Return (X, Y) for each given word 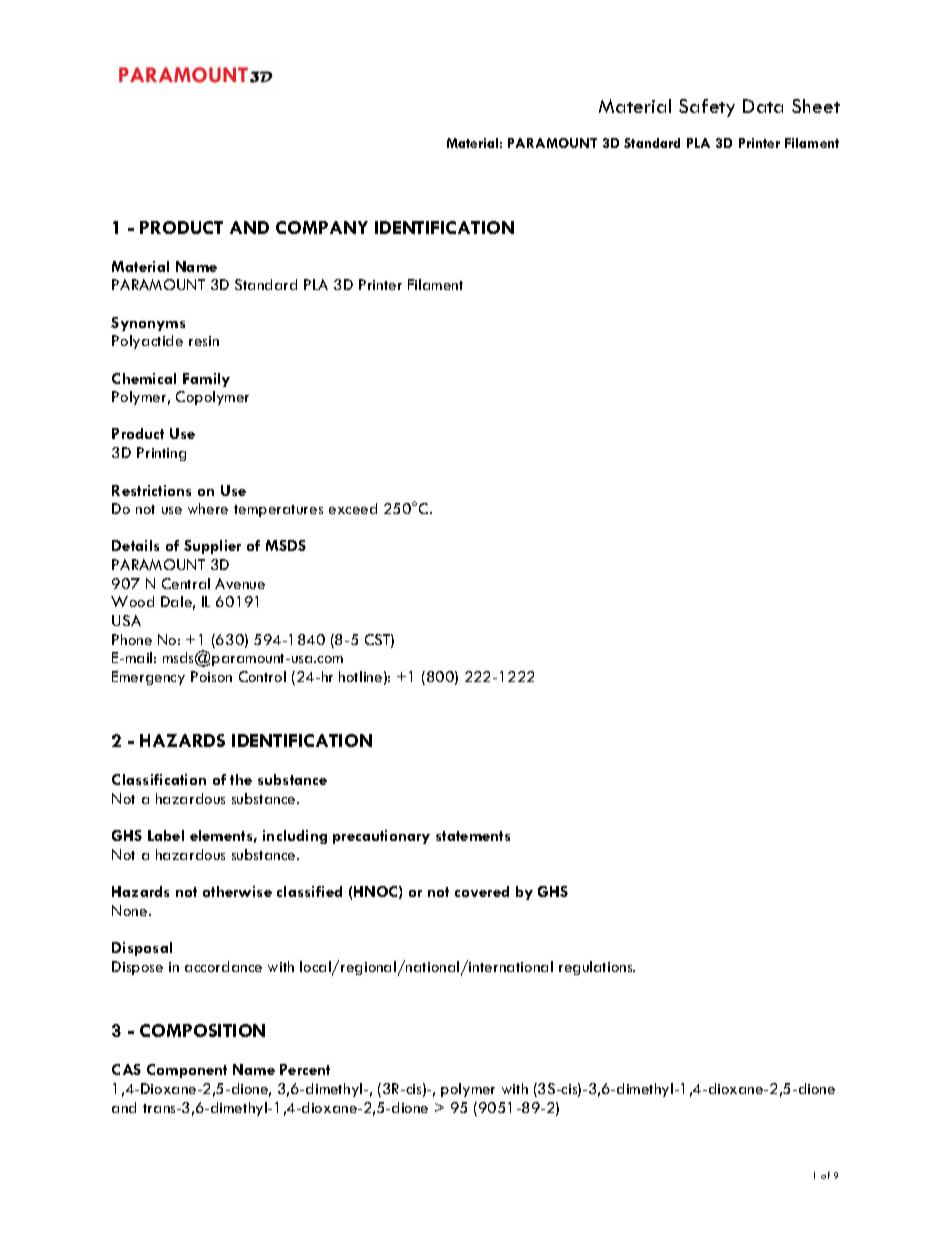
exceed (353, 508)
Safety (707, 108)
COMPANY (322, 227)
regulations (597, 968)
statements (473, 836)
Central (186, 583)
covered (482, 891)
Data (763, 106)
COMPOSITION (202, 1030)
